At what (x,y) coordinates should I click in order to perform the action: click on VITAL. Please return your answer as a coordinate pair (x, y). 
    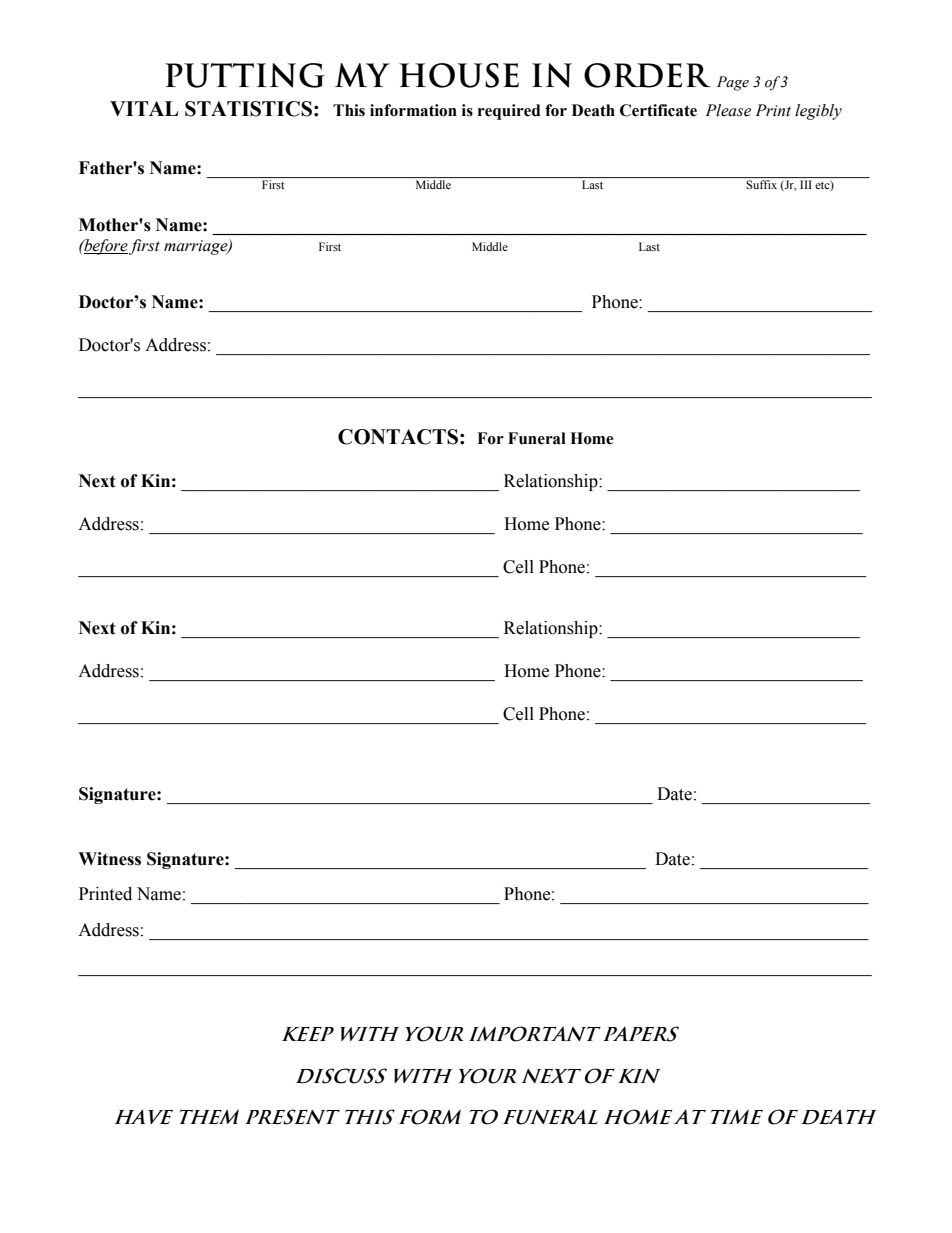
    Looking at the image, I should click on (144, 108).
